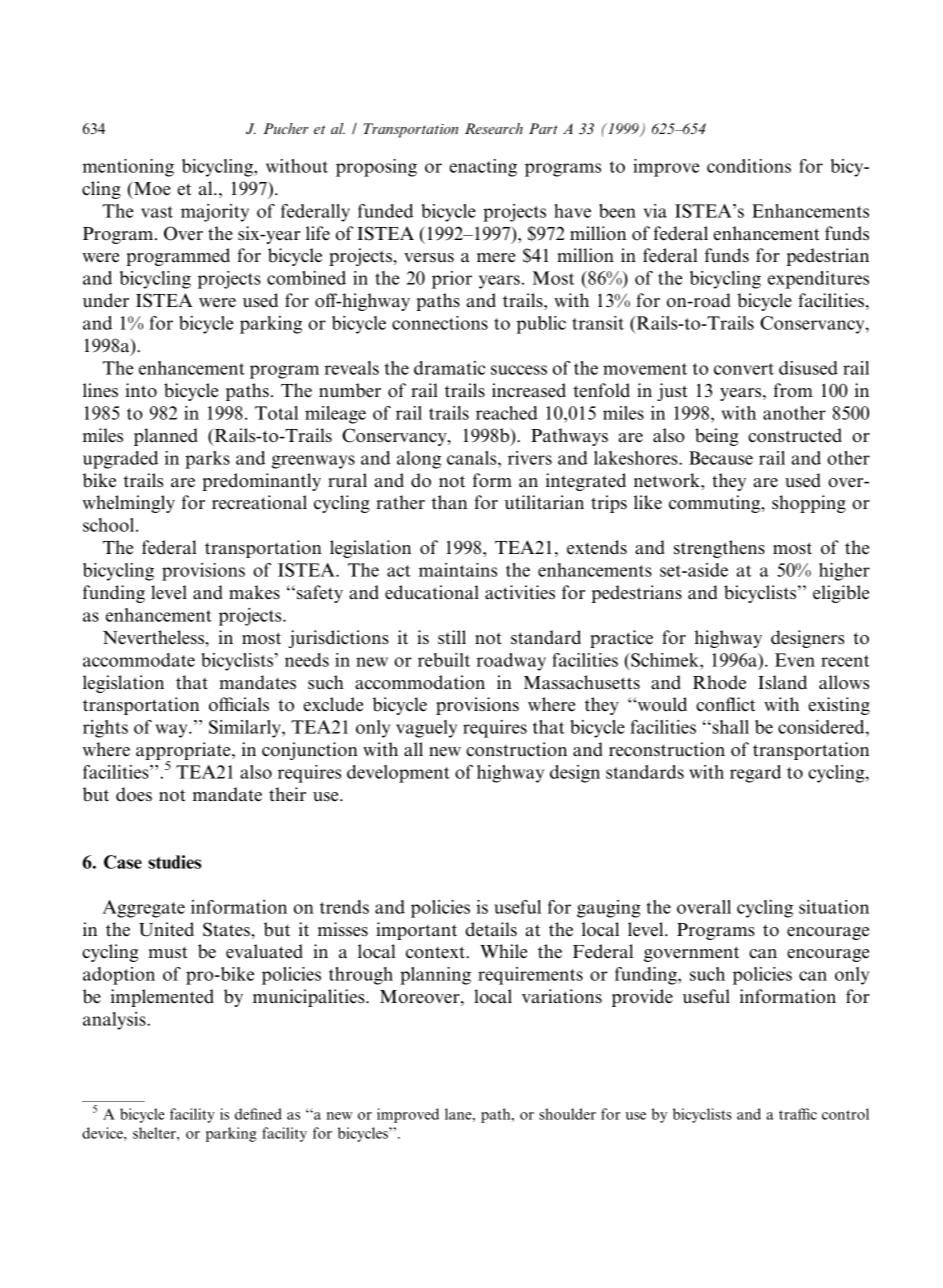 The width and height of the image is (943, 1288). I want to click on analysis, so click(115, 1021).
